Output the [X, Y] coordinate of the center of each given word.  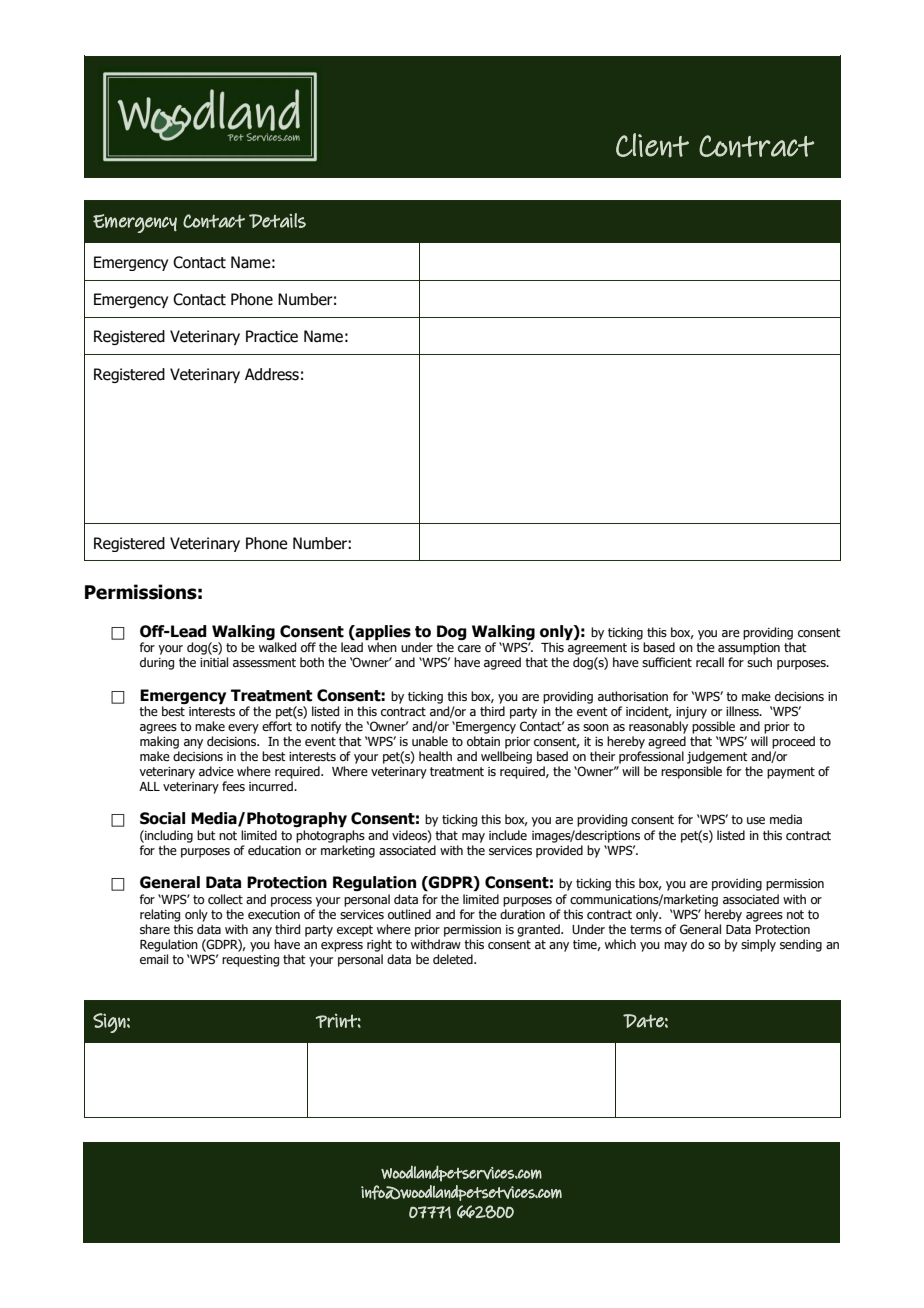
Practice [272, 336]
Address [272, 374]
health [435, 756]
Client [652, 145]
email [154, 959]
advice [216, 771]
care [469, 648]
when [382, 647]
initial [214, 662]
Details [277, 220]
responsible [691, 772]
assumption [749, 649]
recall [710, 662]
